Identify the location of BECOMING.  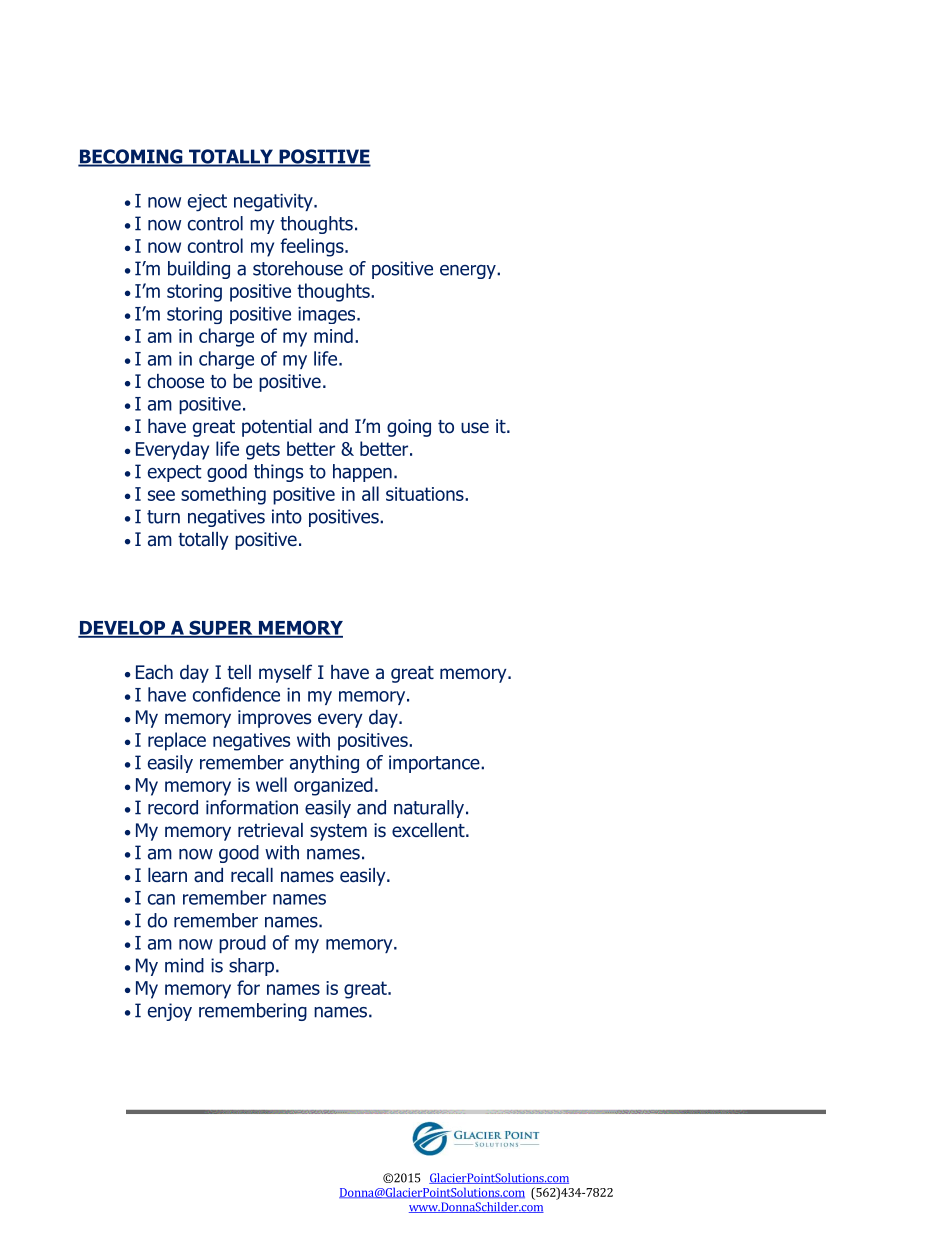
(131, 157).
